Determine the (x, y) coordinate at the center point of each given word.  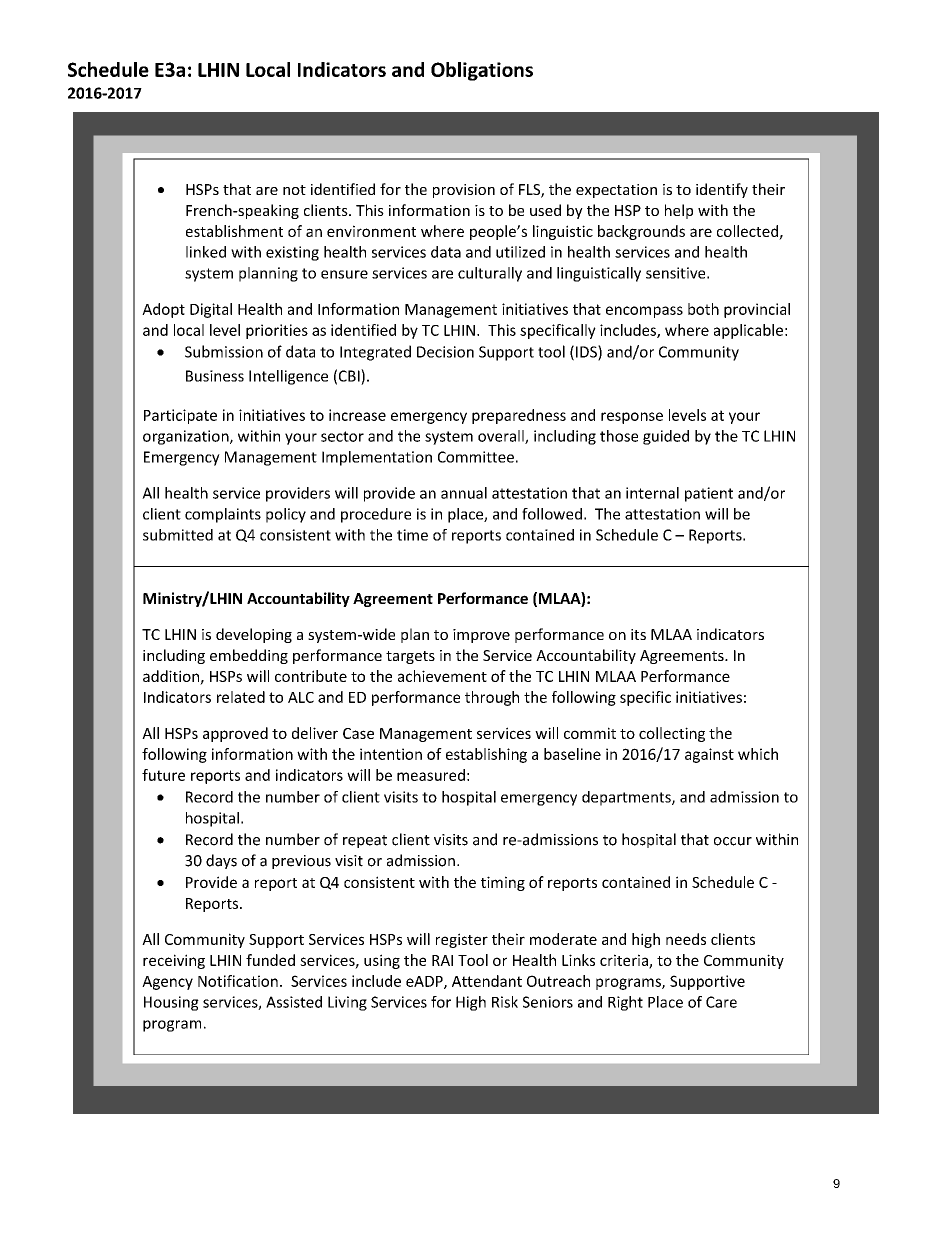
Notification (238, 981)
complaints (223, 515)
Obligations (482, 71)
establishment (234, 231)
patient (709, 494)
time (412, 535)
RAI (442, 960)
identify (722, 190)
